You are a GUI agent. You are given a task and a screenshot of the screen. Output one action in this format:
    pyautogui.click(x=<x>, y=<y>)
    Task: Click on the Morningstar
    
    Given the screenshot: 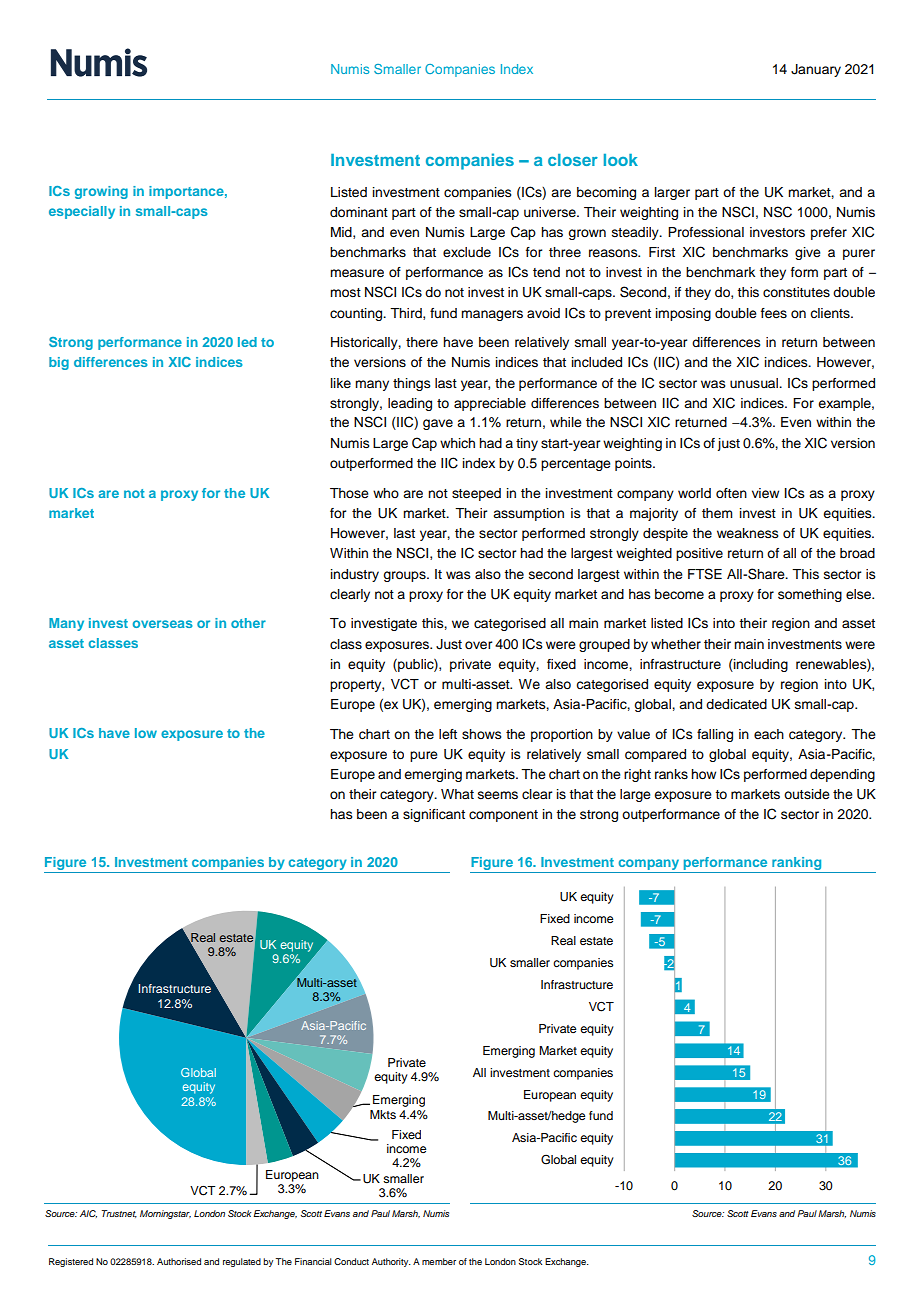 What is the action you would take?
    pyautogui.click(x=165, y=1214)
